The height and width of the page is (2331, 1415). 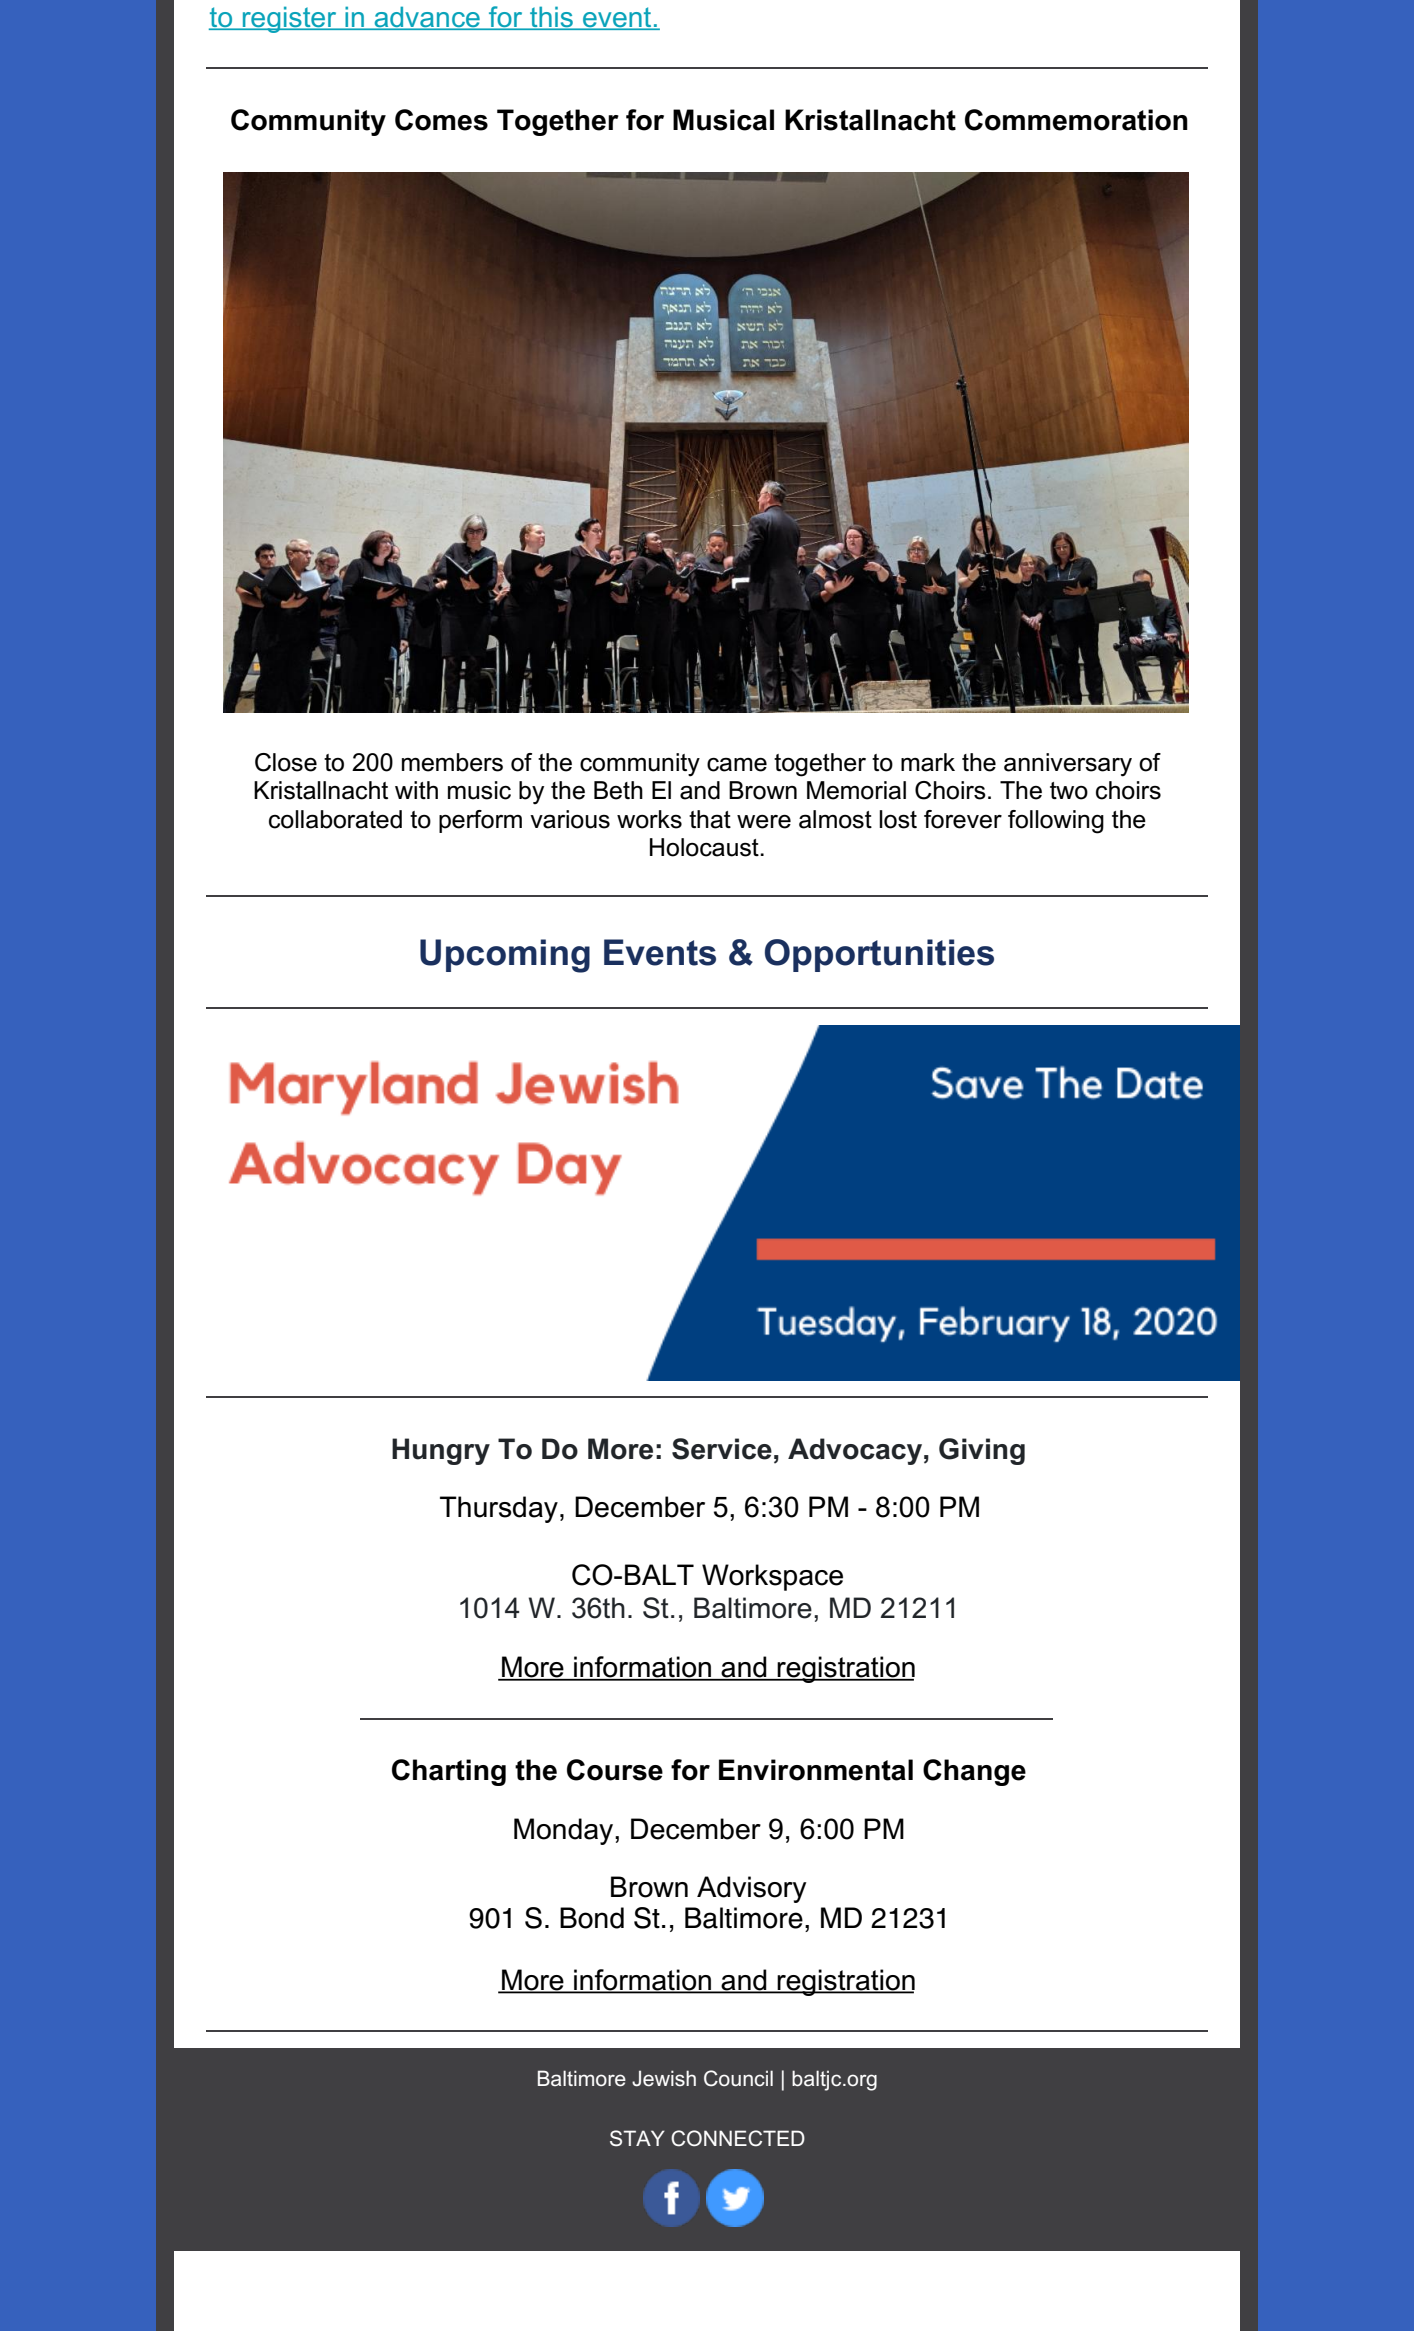 I want to click on Giving, so click(x=982, y=1451).
